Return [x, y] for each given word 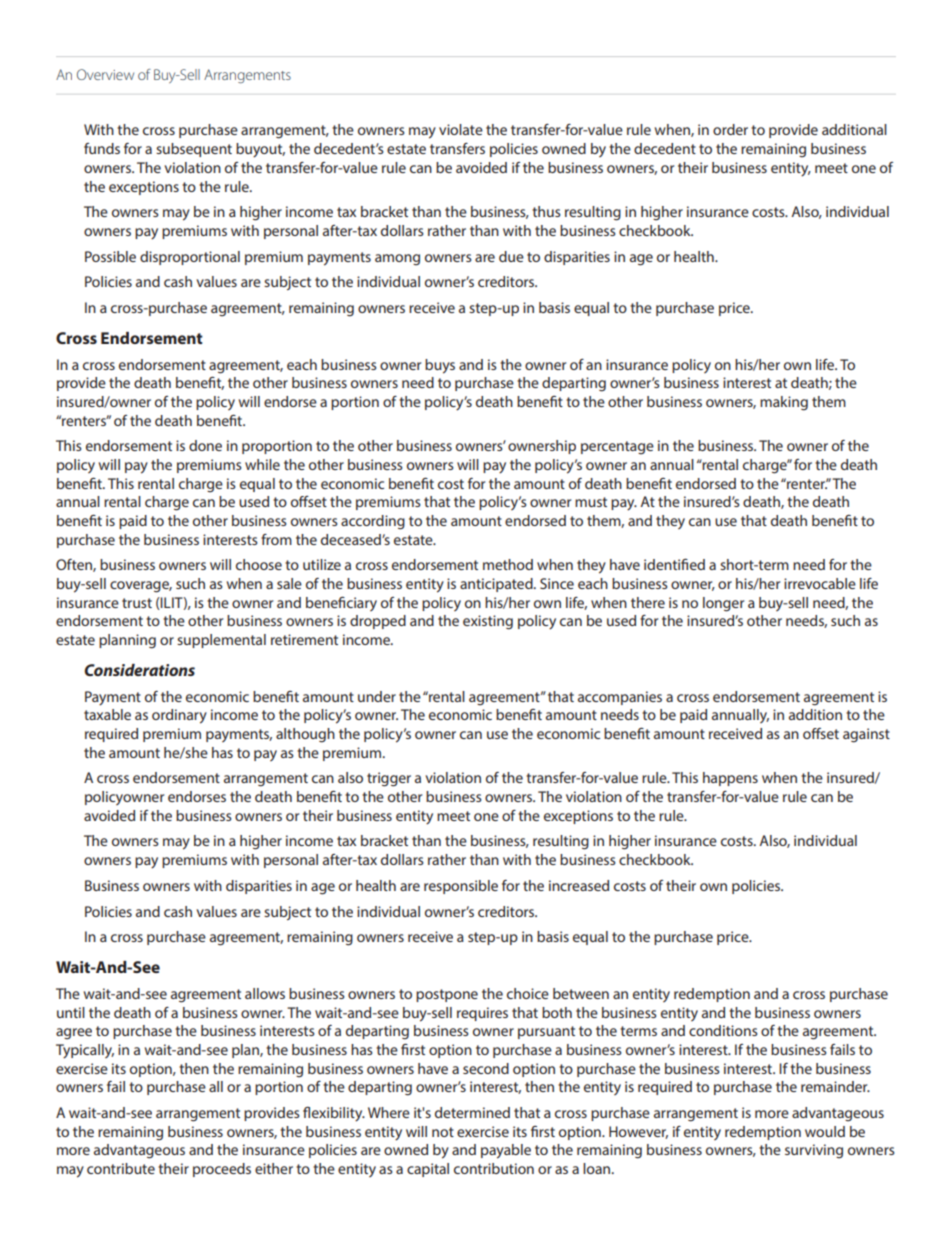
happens [730, 779]
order [730, 129]
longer [723, 604]
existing [488, 622]
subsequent [194, 150]
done [205, 445]
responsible [461, 887]
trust [137, 603]
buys [440, 366]
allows [265, 993]
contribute [121, 1168]
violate [461, 129]
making [784, 403]
